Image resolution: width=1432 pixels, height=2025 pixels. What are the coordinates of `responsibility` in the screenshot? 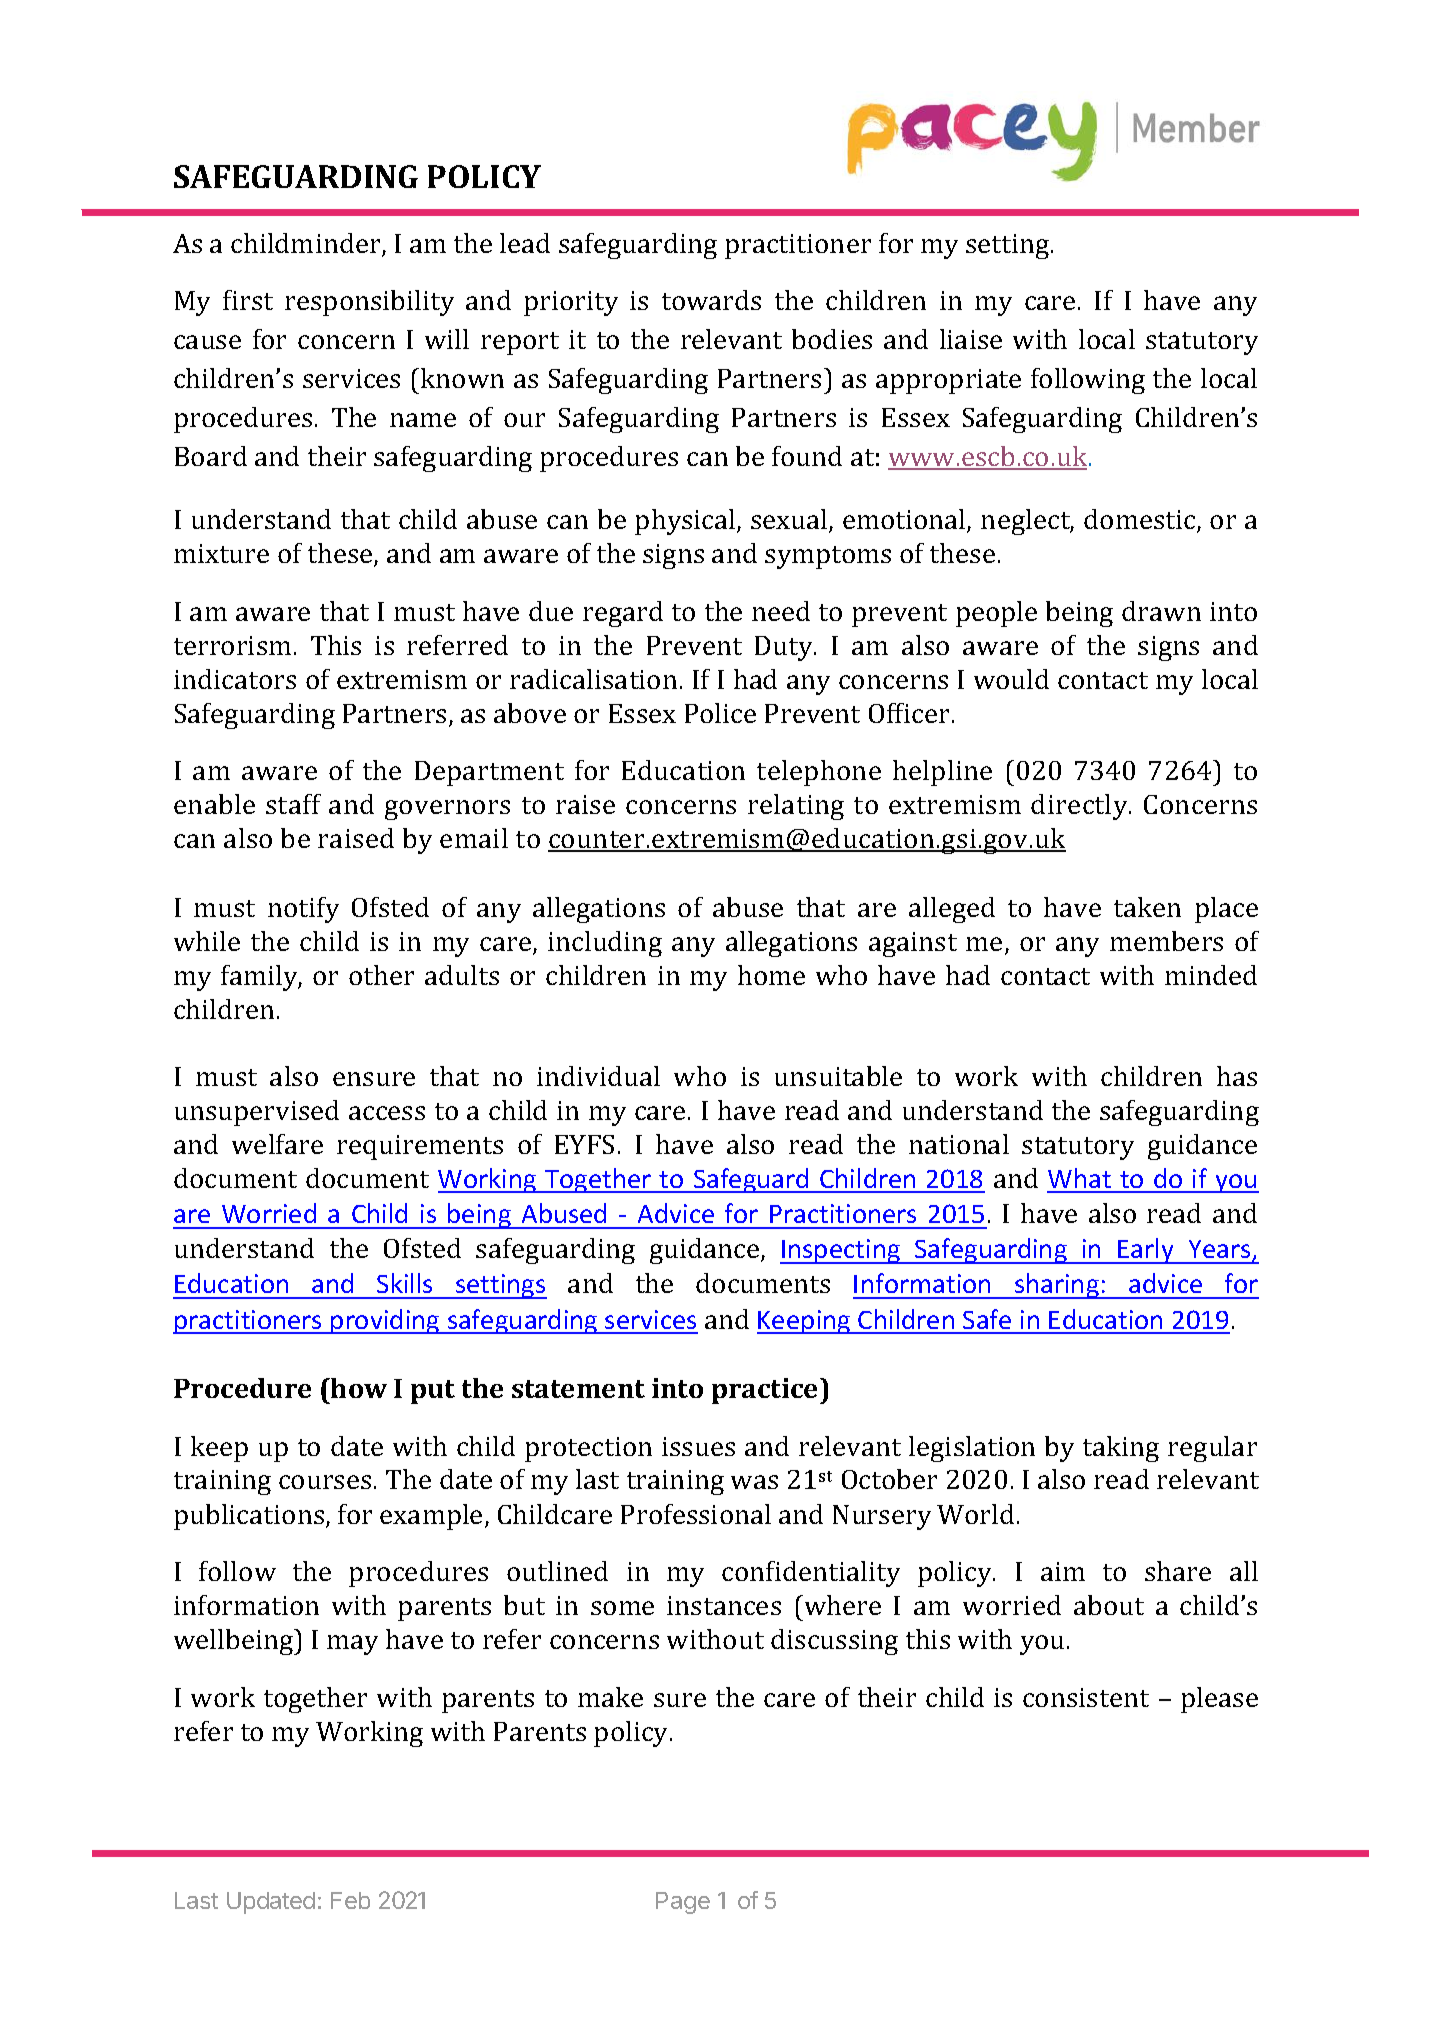 It's located at (369, 303).
